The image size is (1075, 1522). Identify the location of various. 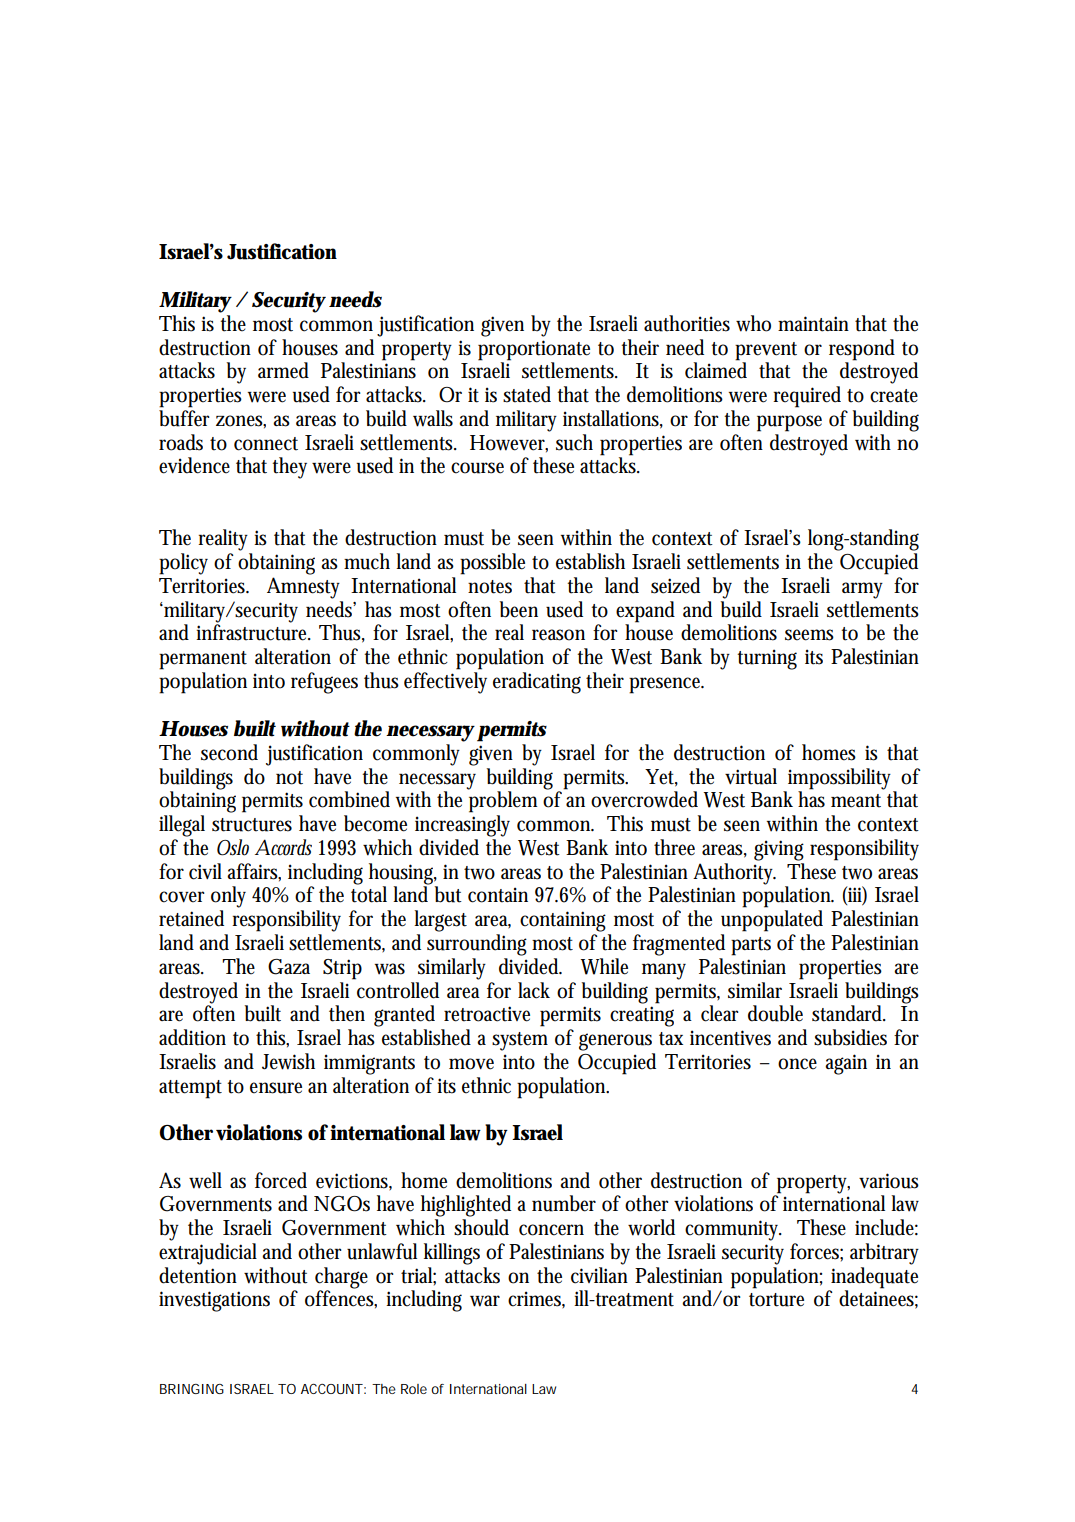
(889, 1181).
